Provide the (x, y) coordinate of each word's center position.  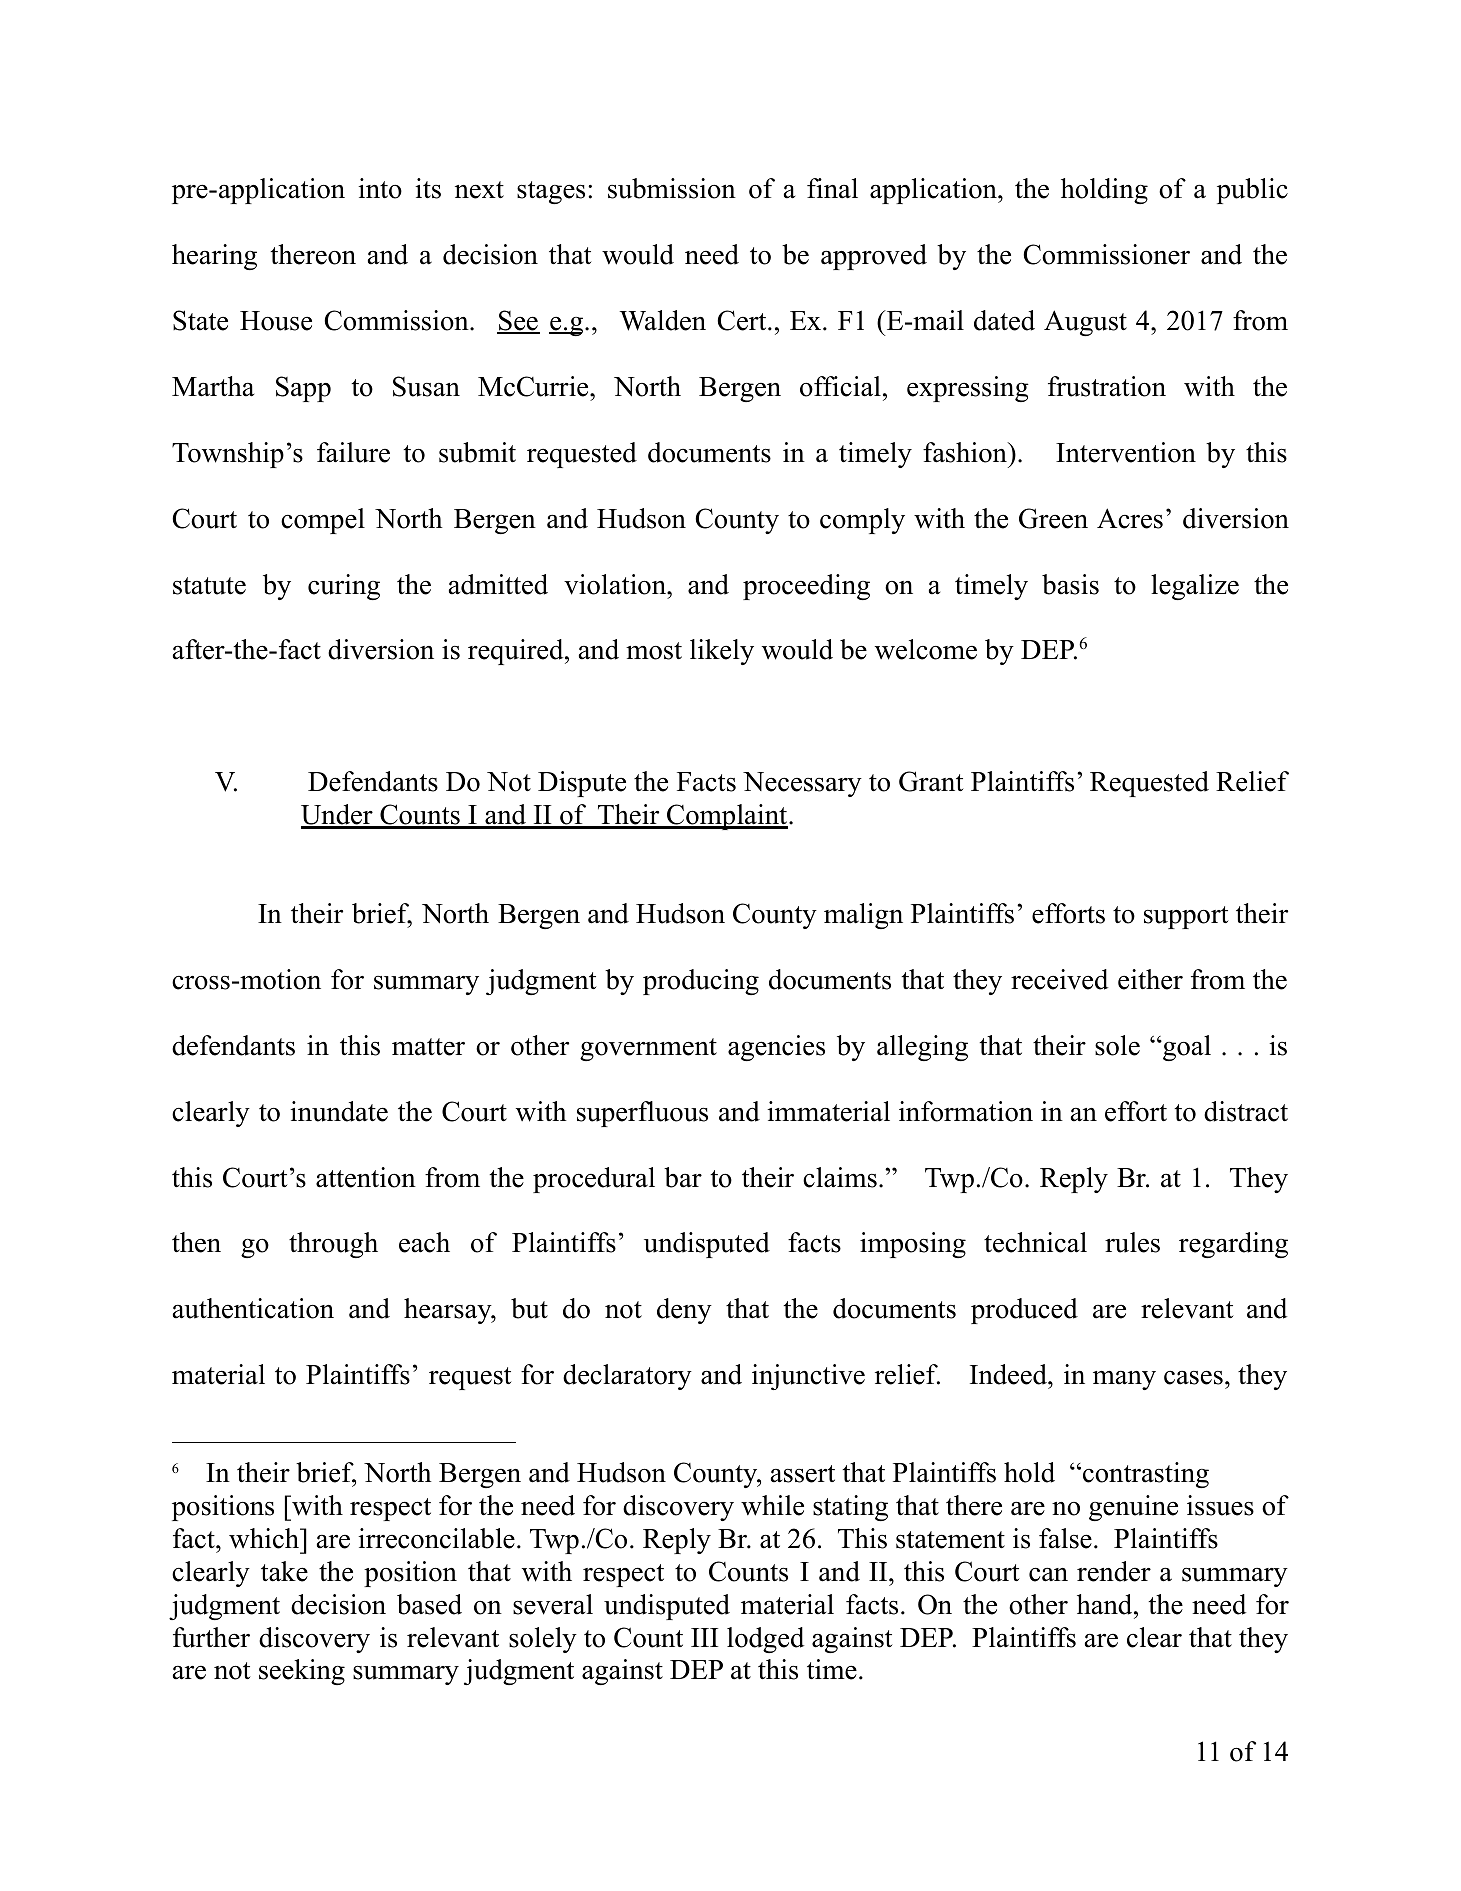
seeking (302, 1672)
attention (366, 1177)
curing (344, 587)
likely (722, 652)
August (1085, 323)
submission (672, 188)
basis (1070, 584)
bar (683, 1177)
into (380, 188)
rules (1132, 1242)
